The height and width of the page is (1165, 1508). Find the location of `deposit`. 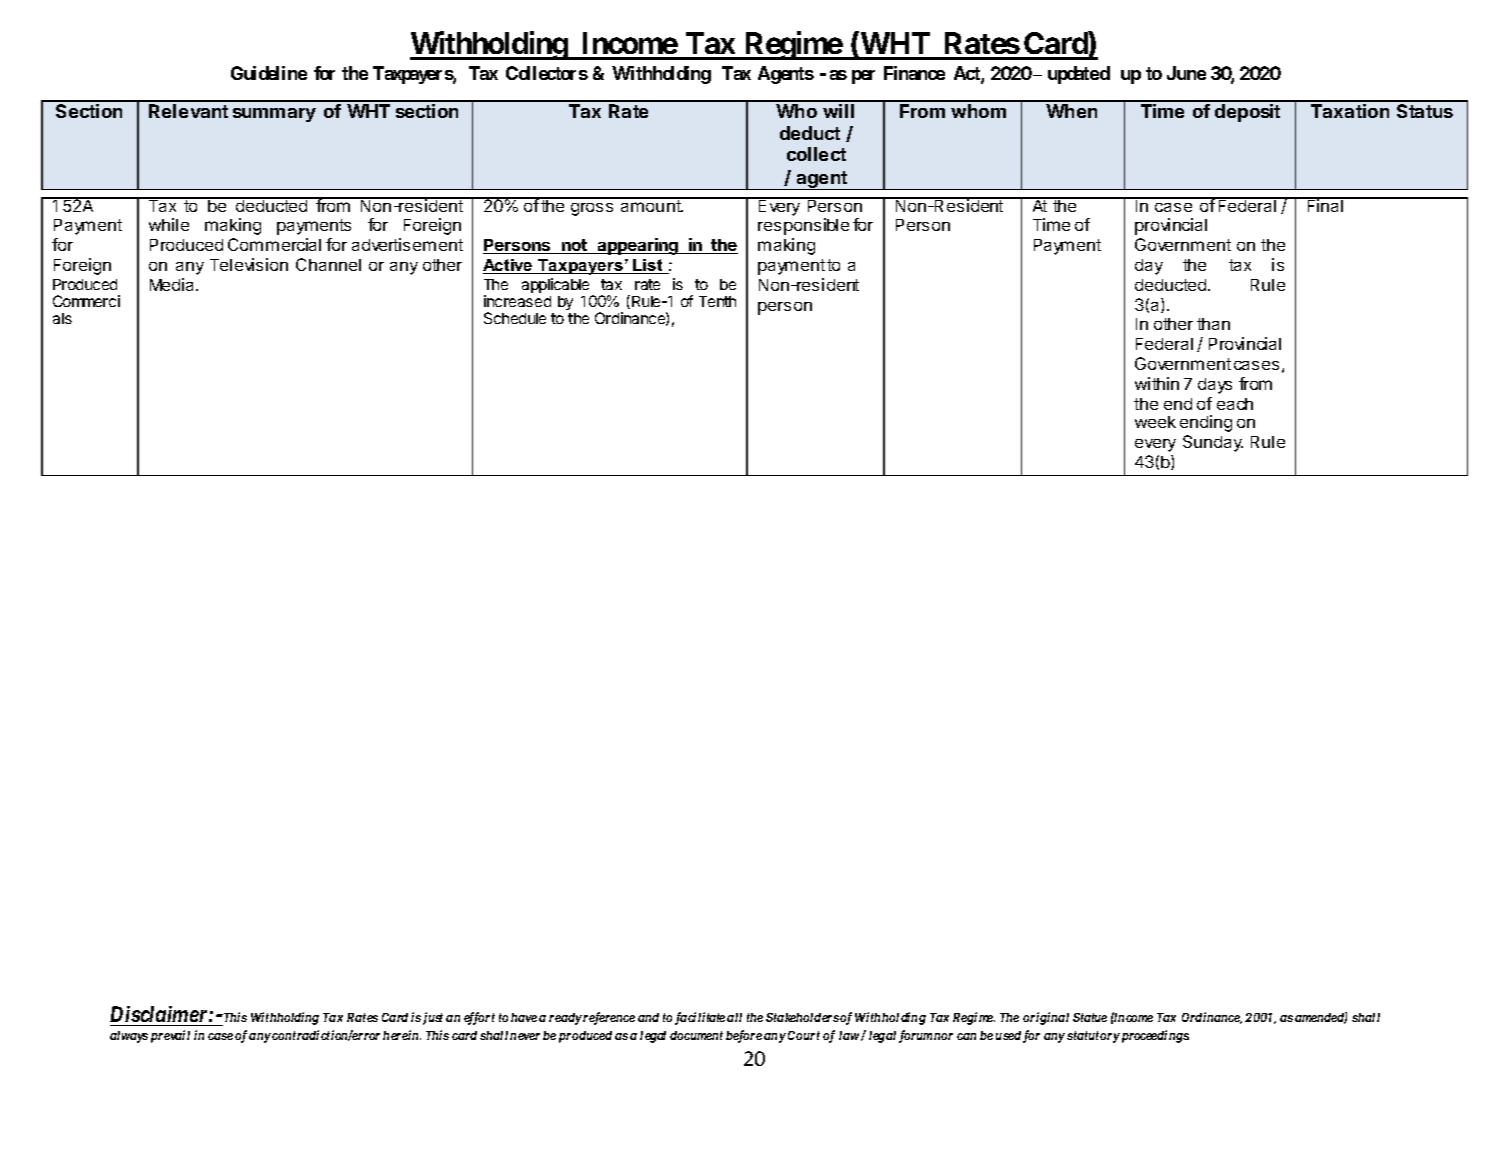

deposit is located at coordinates (1247, 113).
